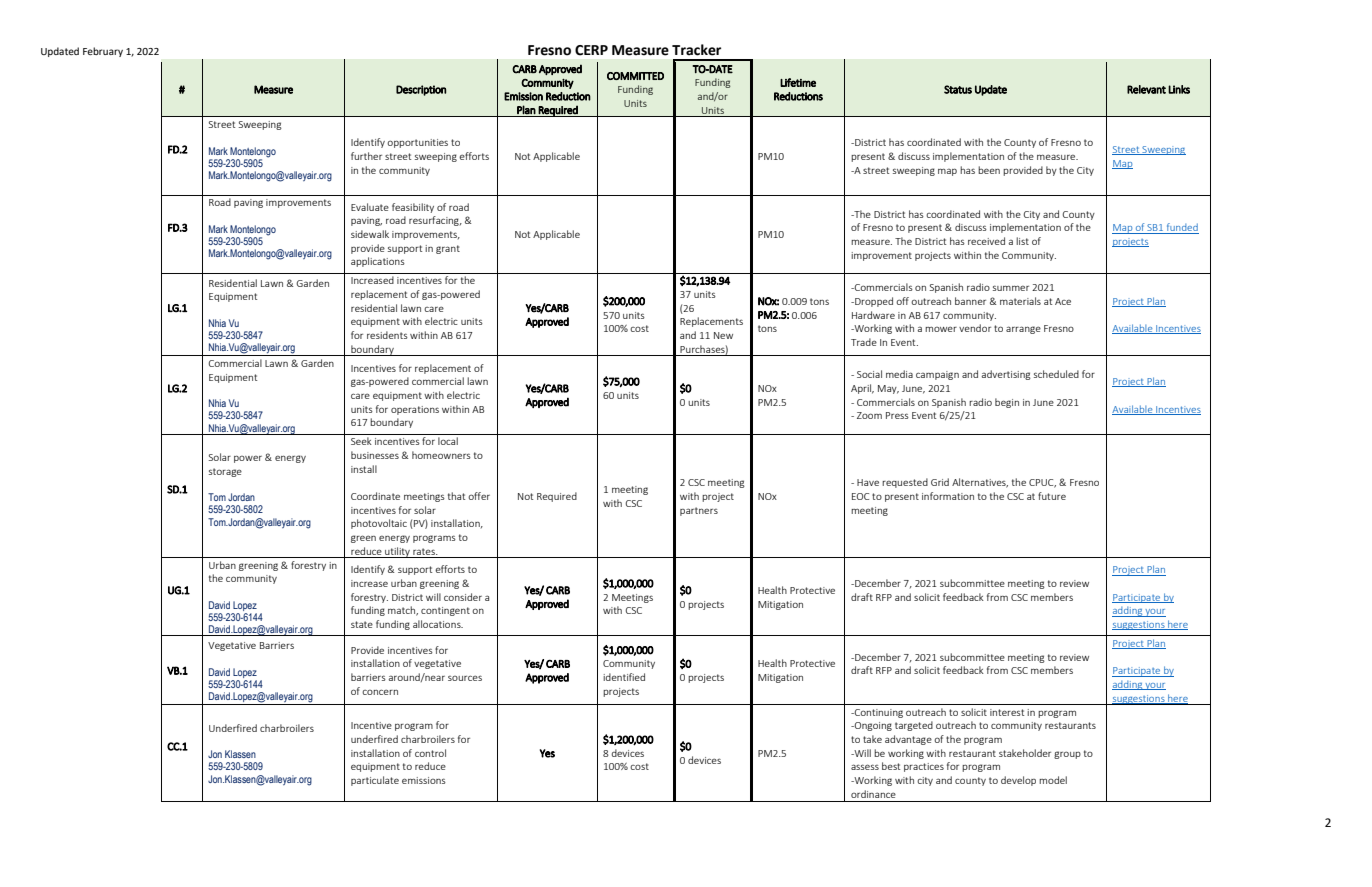 This screenshot has width=1372, height=887. What do you see at coordinates (361, 441) in the screenshot?
I see `Seek` at bounding box center [361, 441].
